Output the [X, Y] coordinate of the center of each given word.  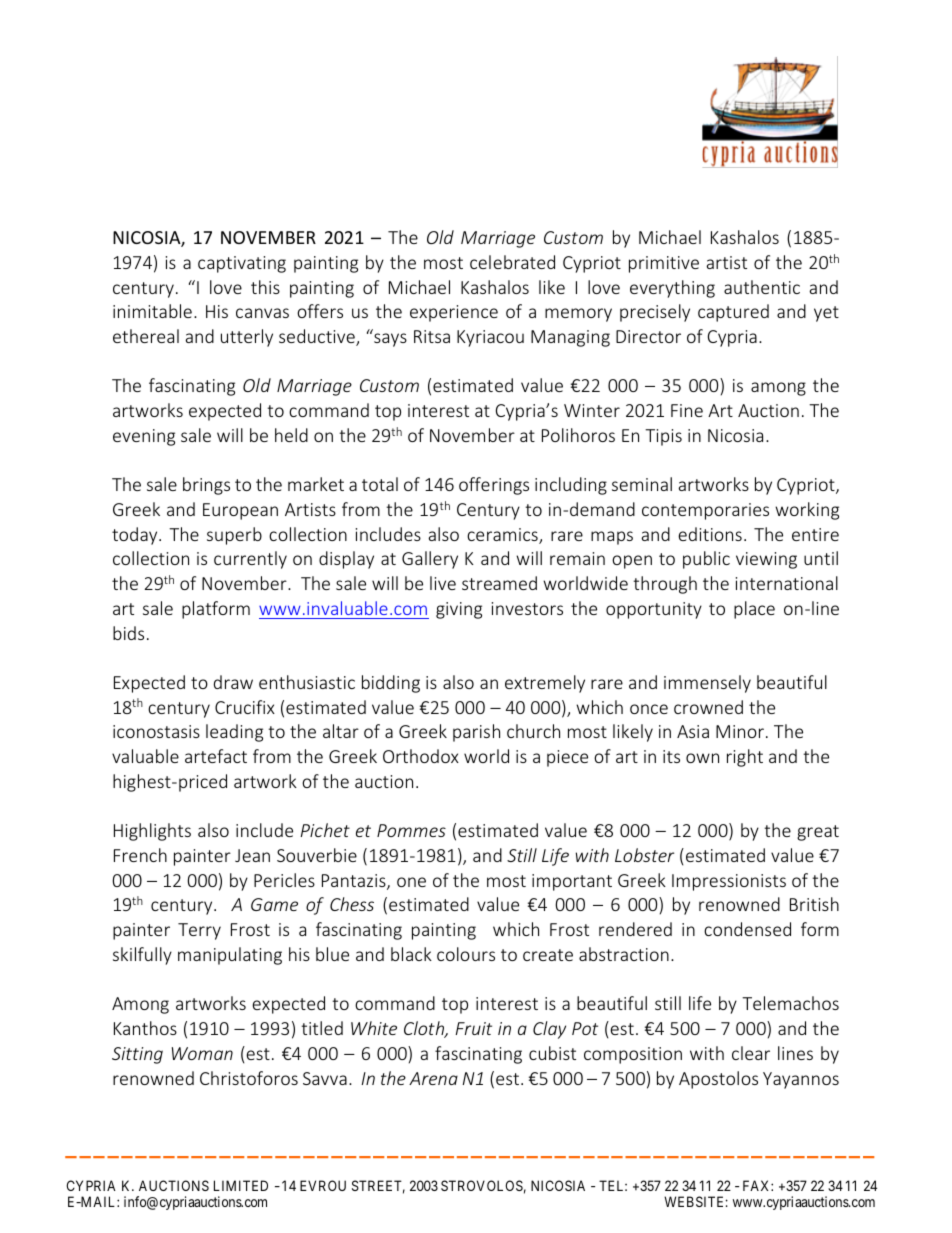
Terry [199, 931]
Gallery [430, 560]
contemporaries [705, 511]
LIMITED [241, 1185]
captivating [242, 264]
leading [234, 733]
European [240, 511]
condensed [747, 929]
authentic [762, 287]
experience [454, 313]
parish [476, 733]
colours [466, 954]
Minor [741, 731]
